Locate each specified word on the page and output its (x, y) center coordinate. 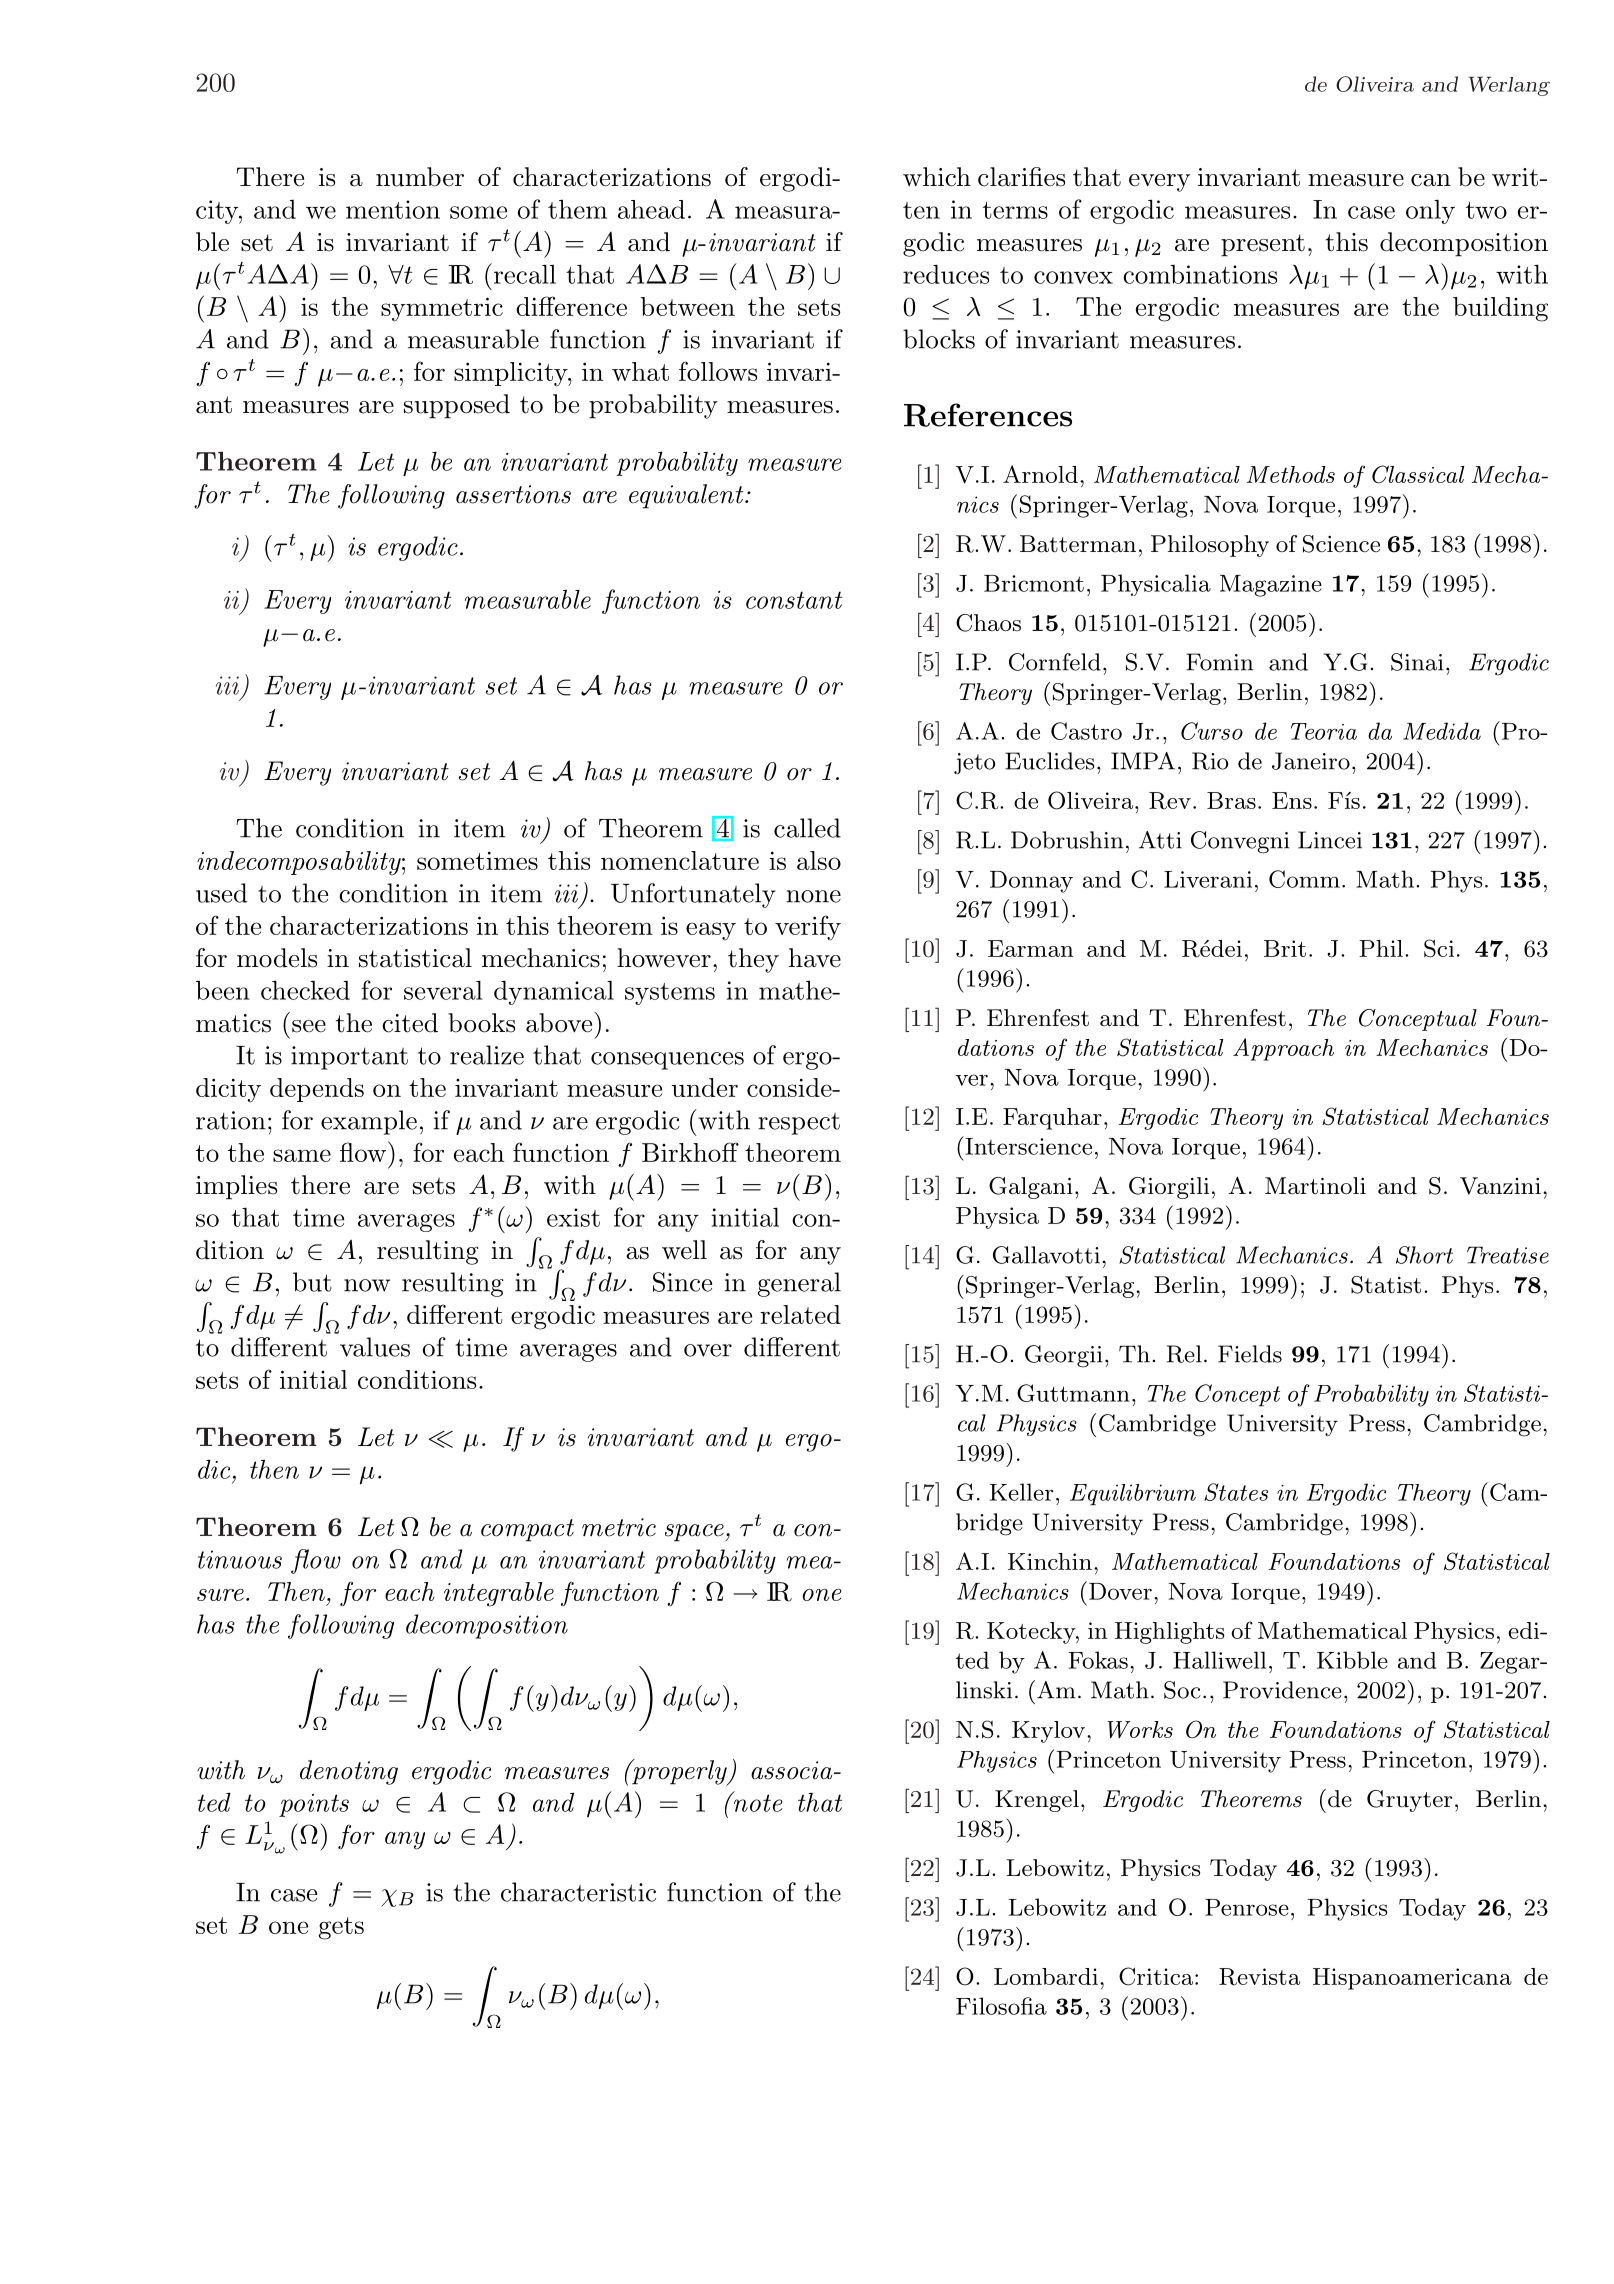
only (1430, 212)
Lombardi (1046, 1976)
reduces (946, 274)
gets (341, 1928)
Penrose (1247, 1907)
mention (393, 209)
